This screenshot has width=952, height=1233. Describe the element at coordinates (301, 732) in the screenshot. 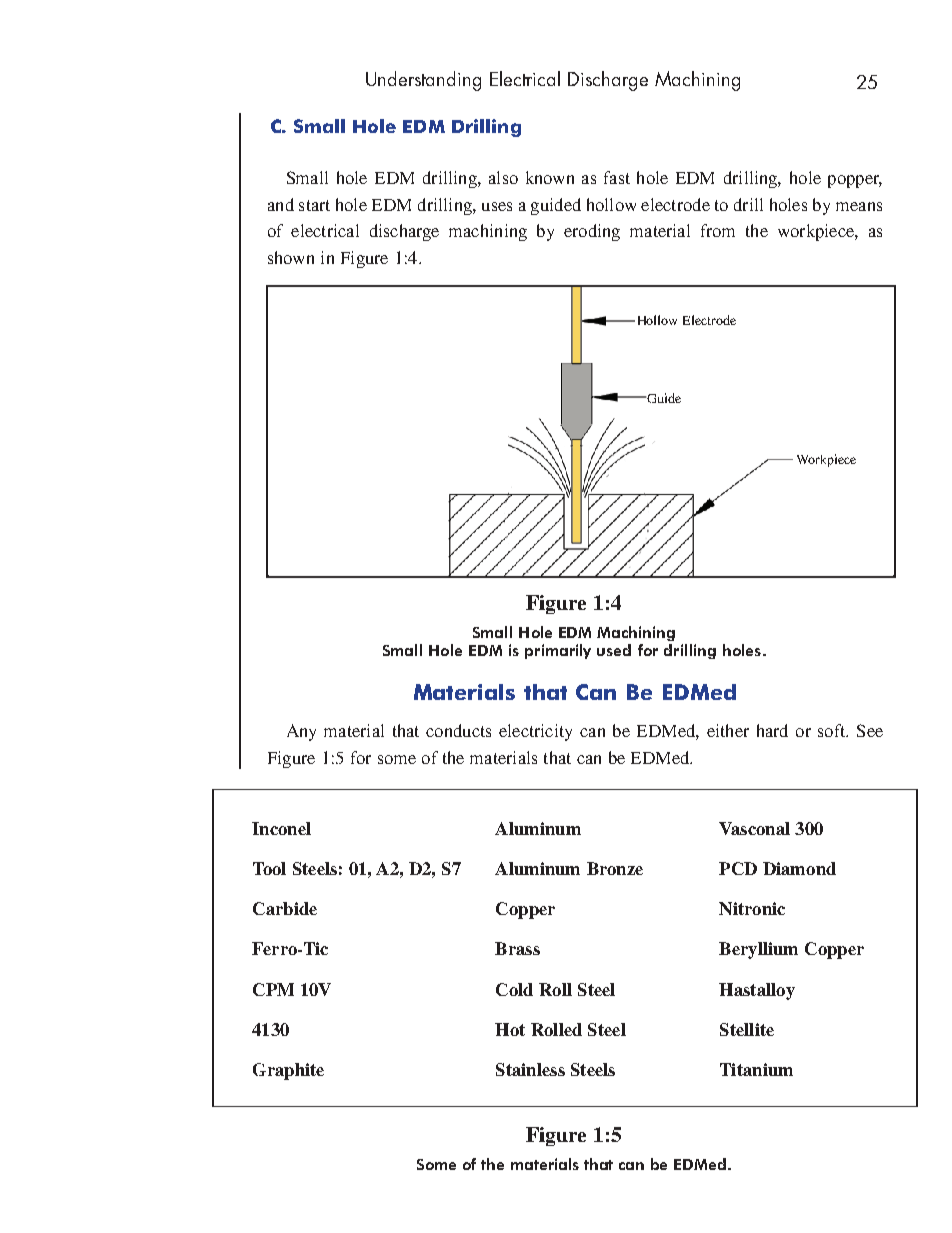

I see `Any` at that location.
